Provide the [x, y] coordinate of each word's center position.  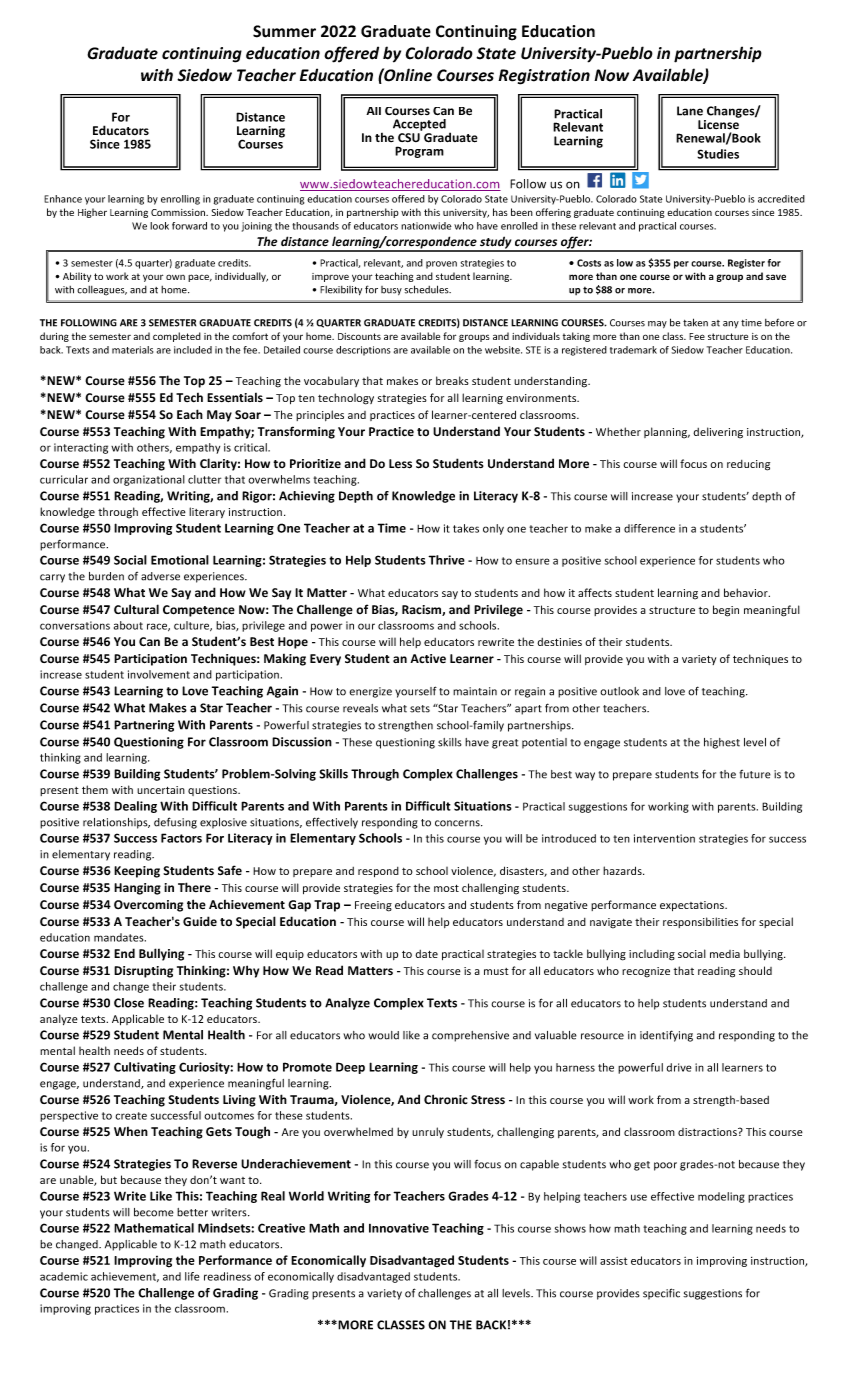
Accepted [419, 125]
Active [428, 658]
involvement [159, 674]
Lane [690, 111]
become [154, 1212]
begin [726, 611]
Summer [284, 31]
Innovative [399, 1228]
